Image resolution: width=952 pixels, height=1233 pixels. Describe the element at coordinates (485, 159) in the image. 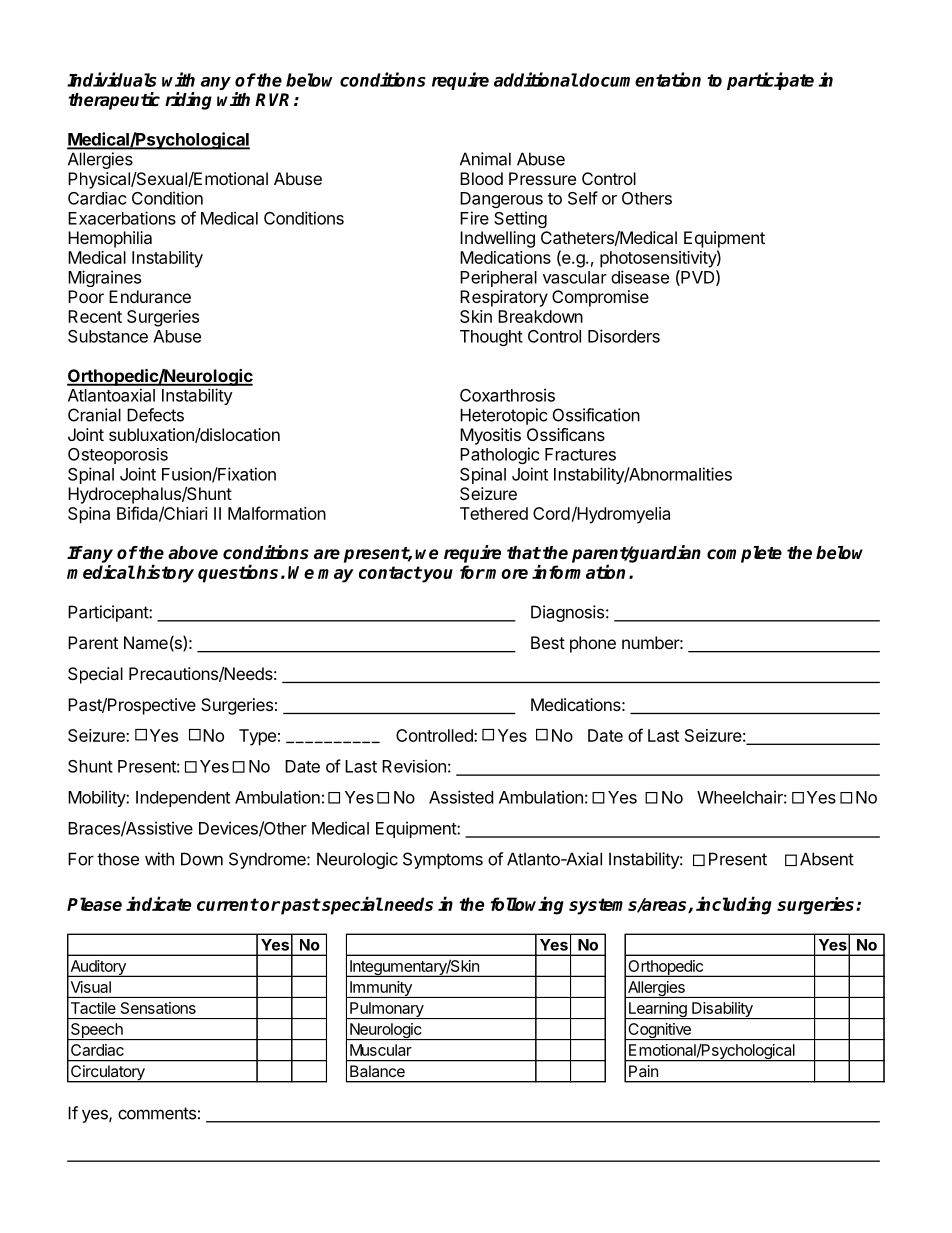

I see `Animal` at that location.
